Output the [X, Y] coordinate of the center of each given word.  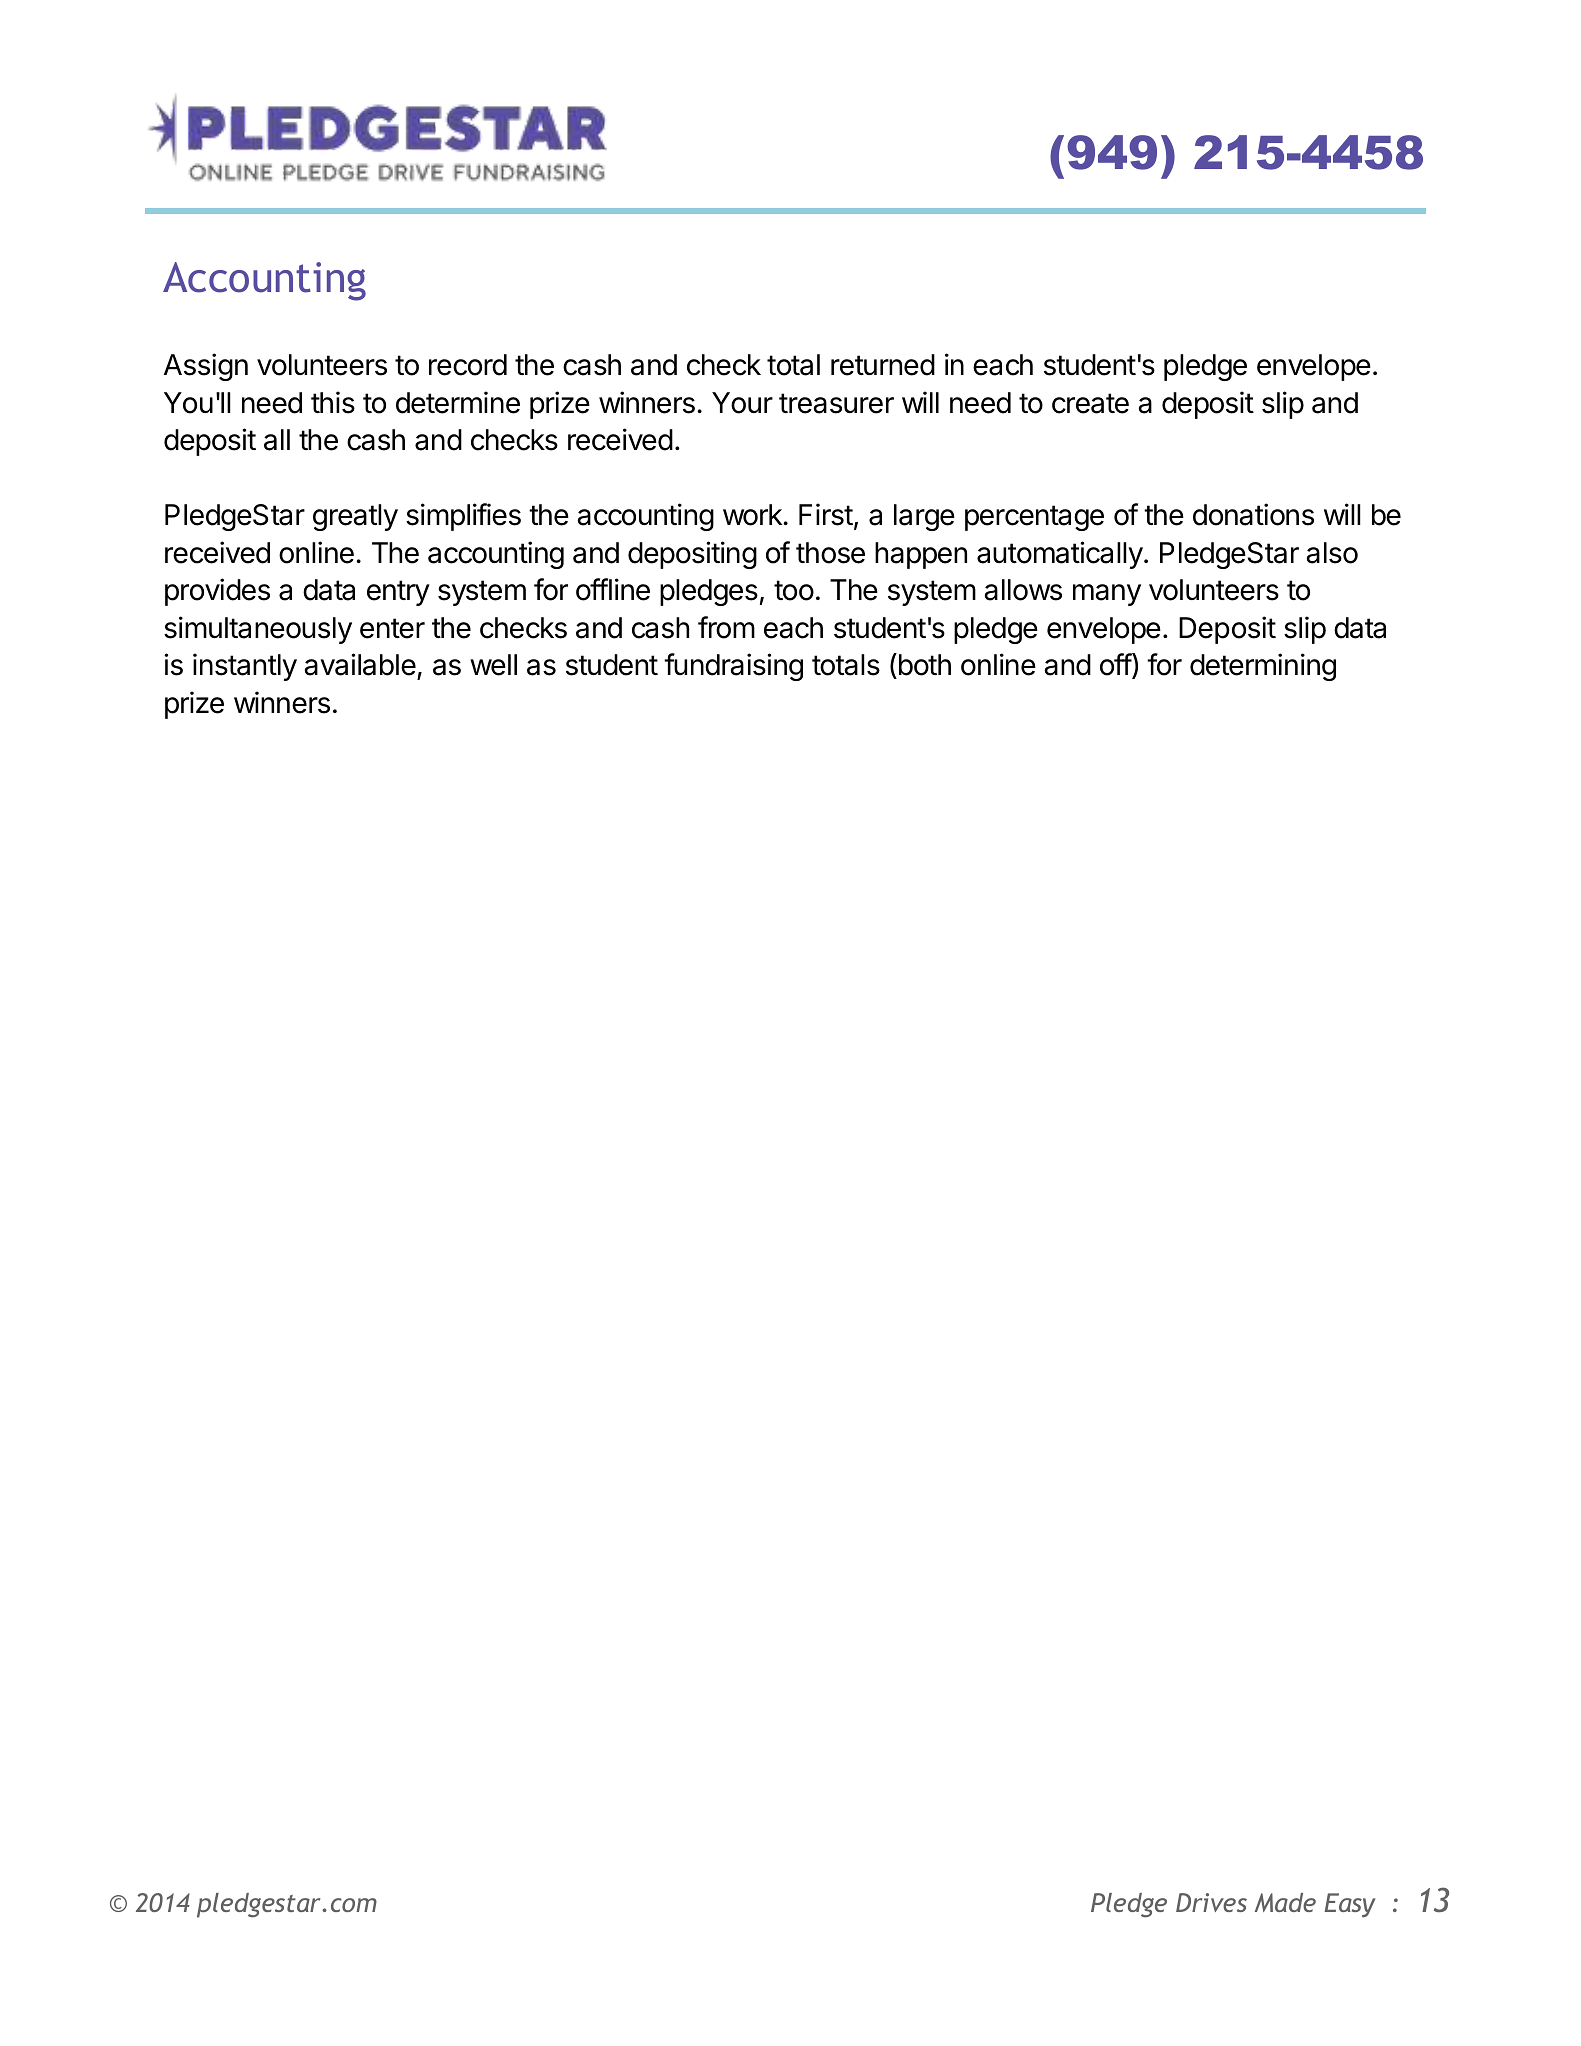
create [1090, 403]
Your [742, 403]
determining [1263, 667]
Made [1285, 1902]
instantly [245, 667]
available [360, 664]
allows [1023, 590]
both [923, 666]
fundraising [733, 667]
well [493, 665]
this [333, 402]
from [726, 627]
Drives [1211, 1902]
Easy [1350, 1905]
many [1107, 595]
